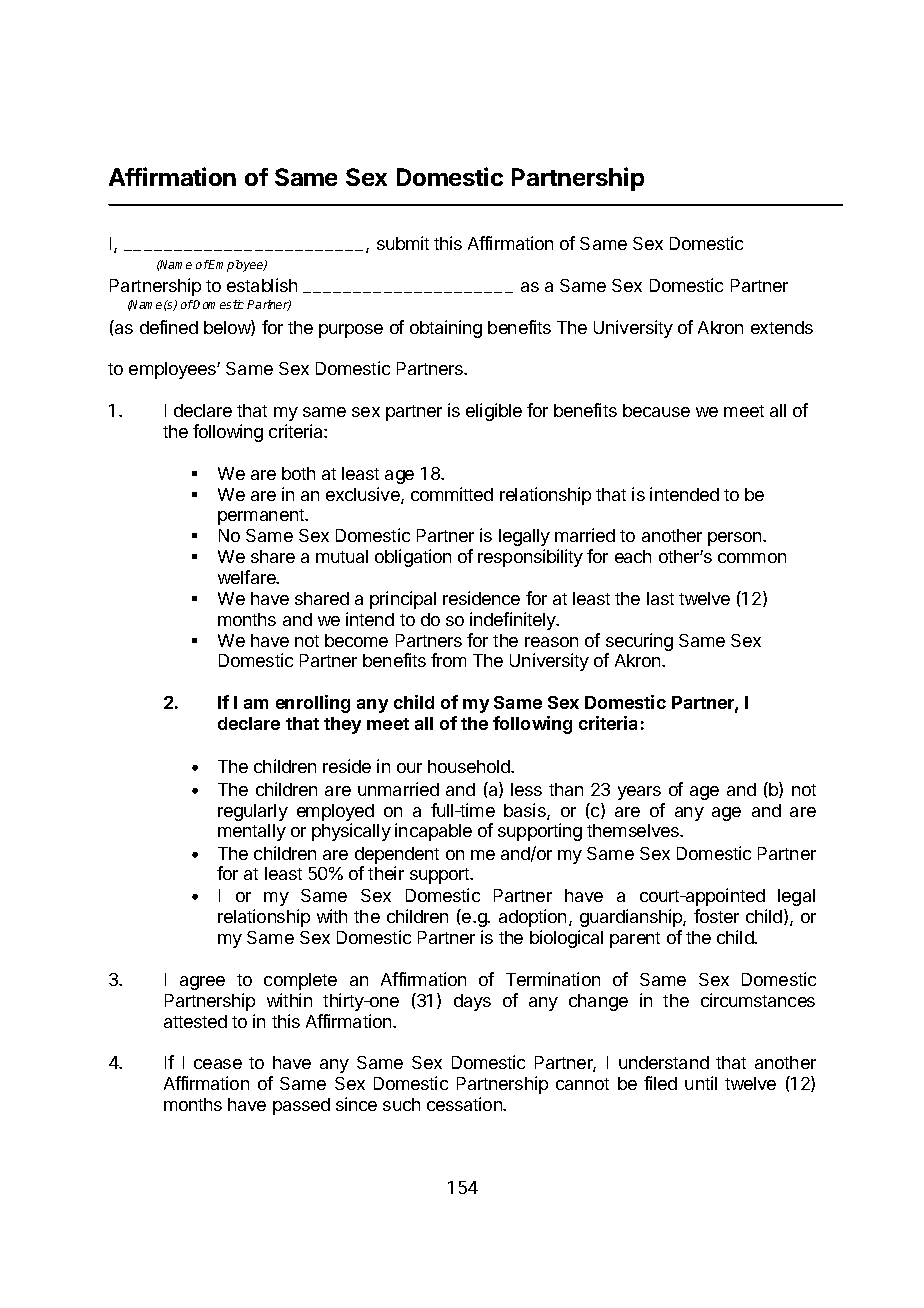 The image size is (924, 1308). I want to click on permanent, so click(262, 517).
